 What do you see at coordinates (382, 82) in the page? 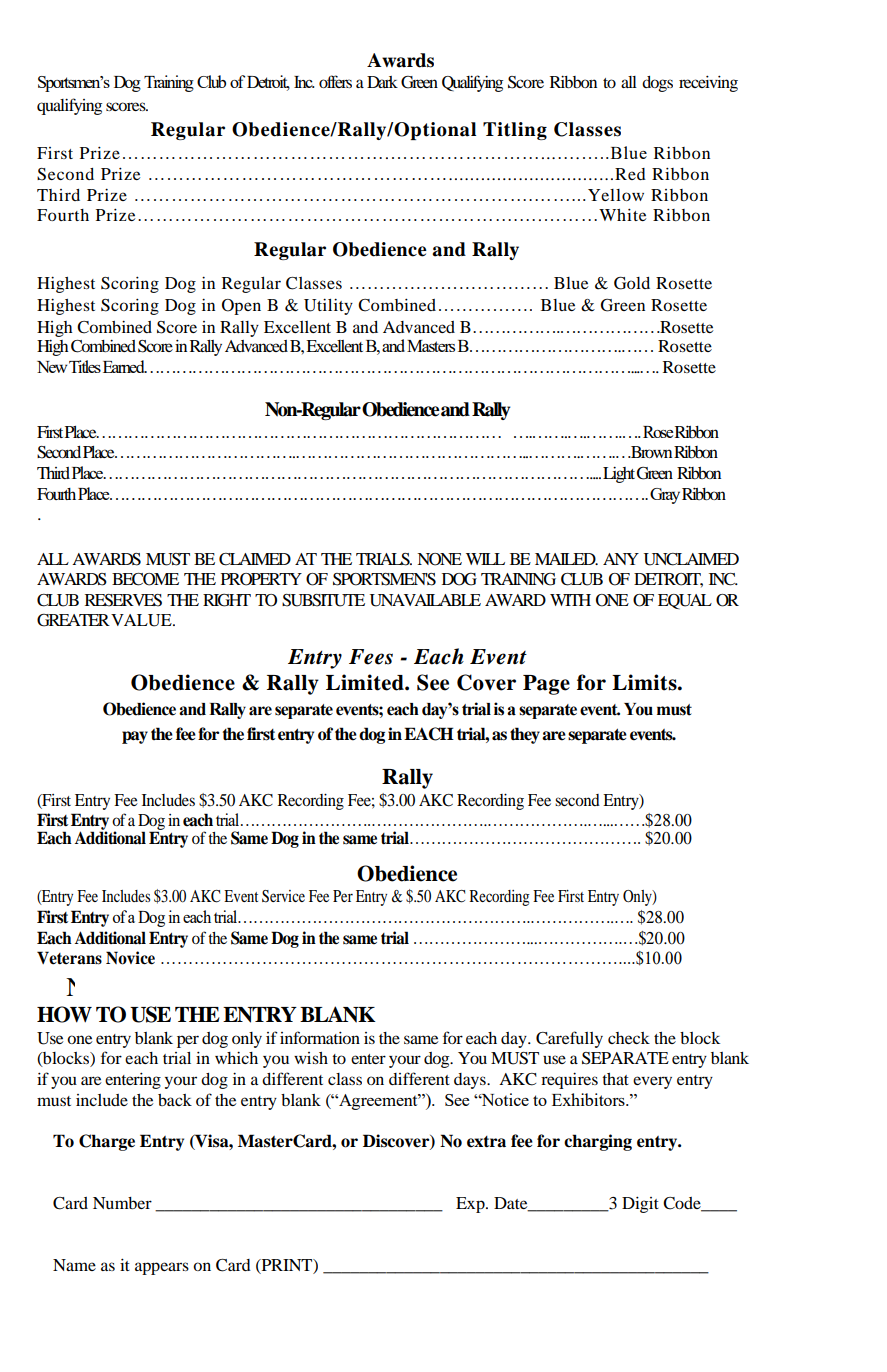
I see `Dark` at bounding box center [382, 82].
